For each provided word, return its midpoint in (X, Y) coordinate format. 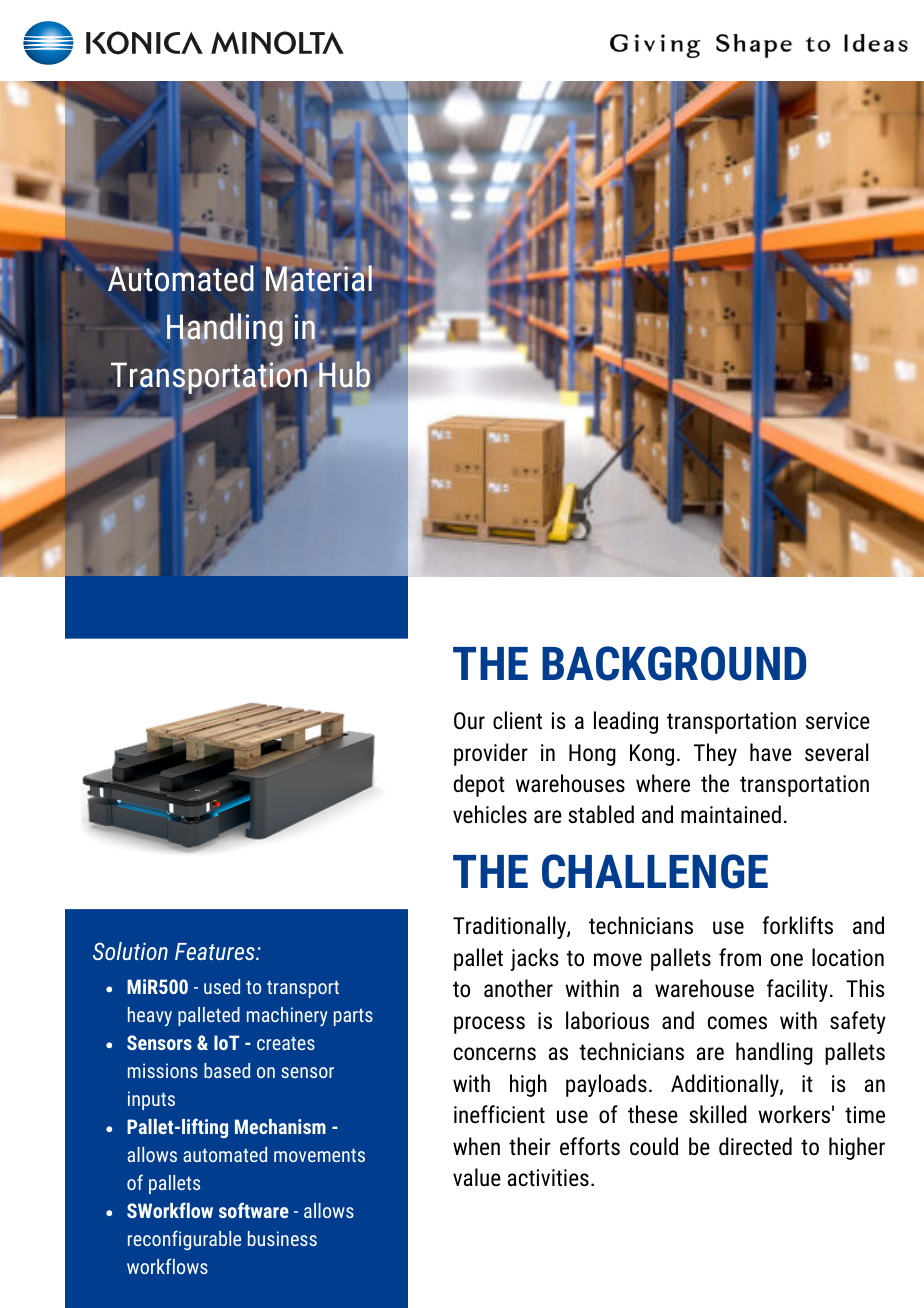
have (771, 752)
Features (216, 951)
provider (491, 754)
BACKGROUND (674, 663)
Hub (344, 373)
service (838, 721)
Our (469, 721)
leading (626, 722)
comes (737, 1023)
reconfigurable (184, 1240)
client (517, 720)
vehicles (490, 814)
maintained (731, 814)
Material (318, 280)
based (227, 1070)
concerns (495, 1054)
